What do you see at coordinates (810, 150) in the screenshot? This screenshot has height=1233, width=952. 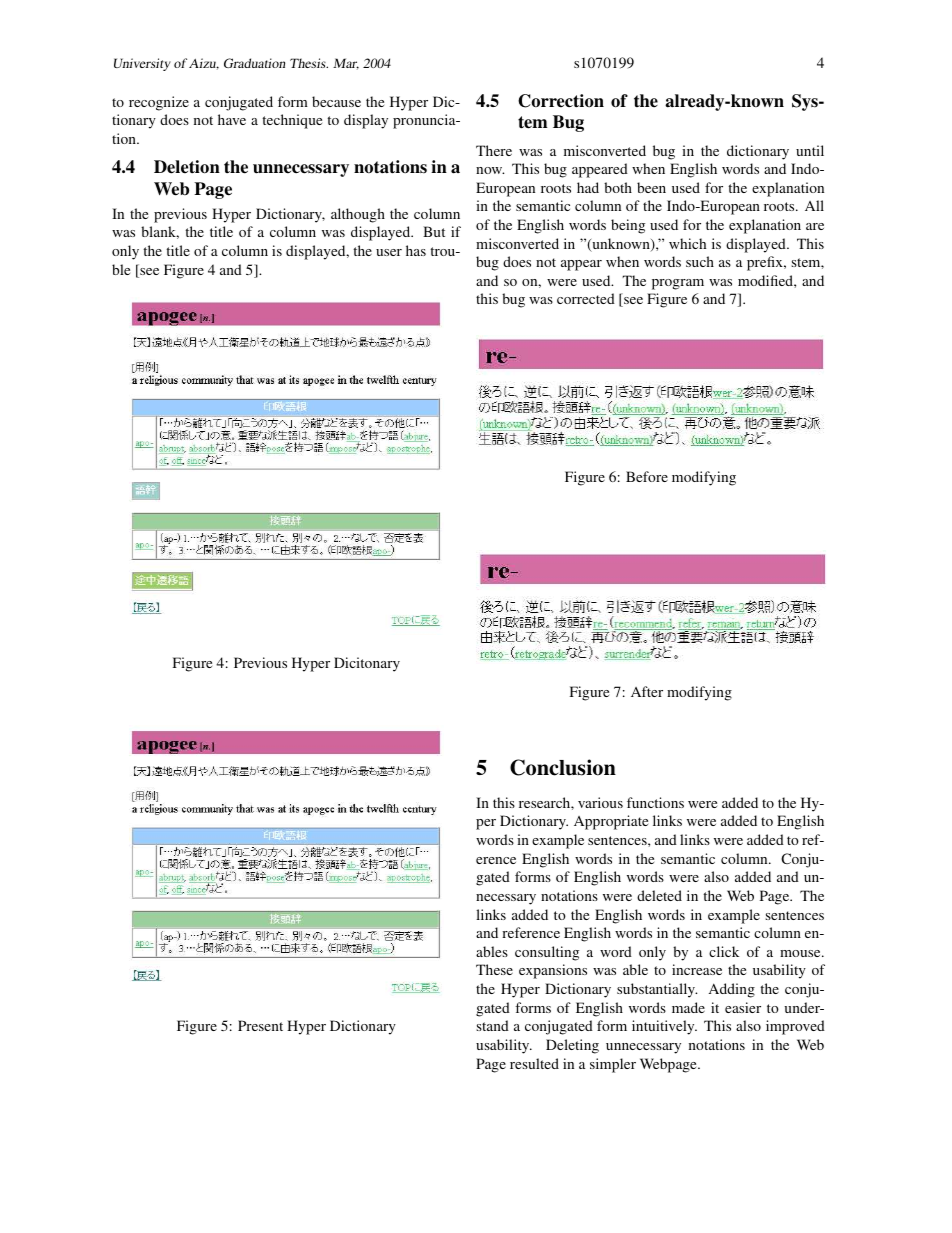 I see `until` at bounding box center [810, 150].
